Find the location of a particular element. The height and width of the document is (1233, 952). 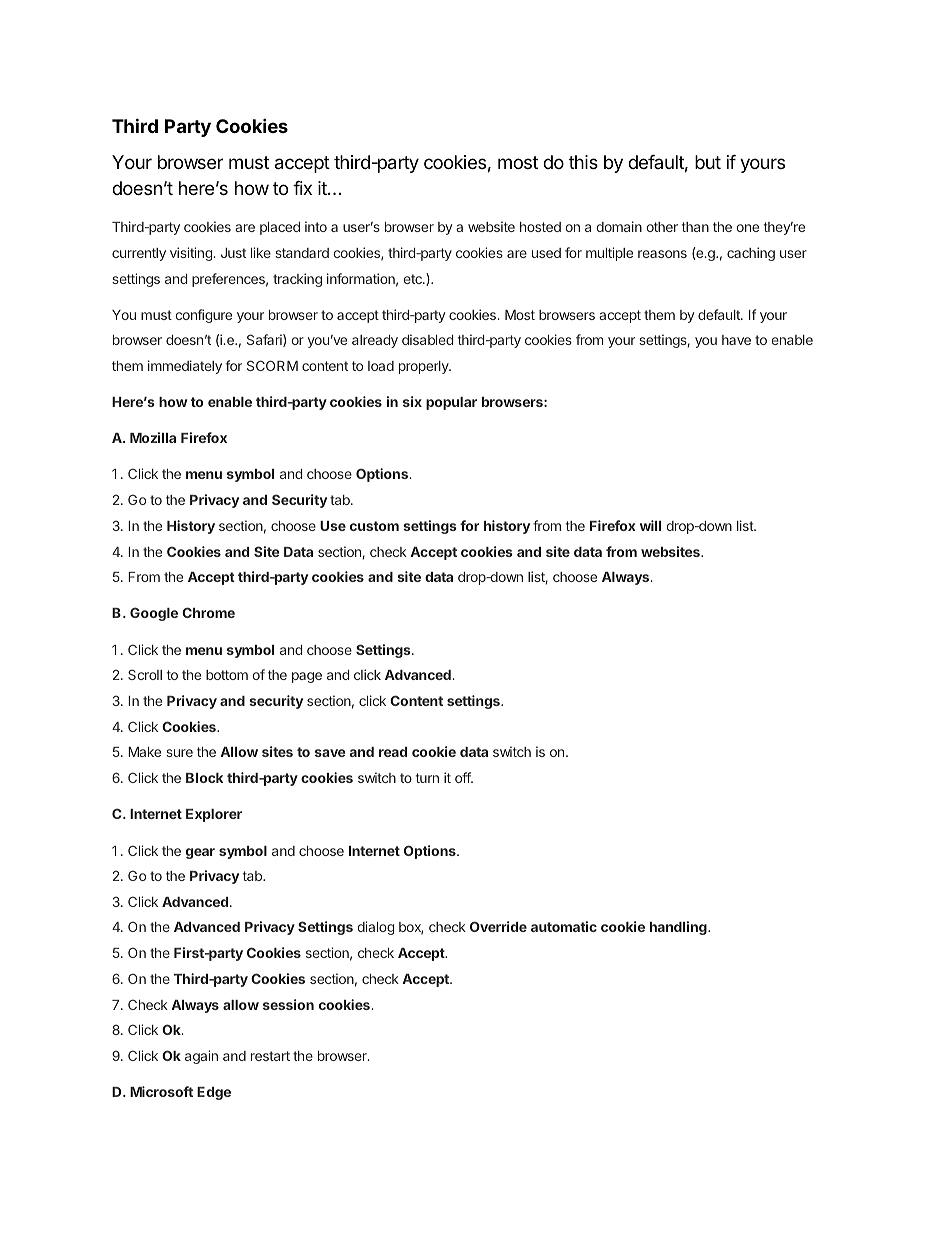

will is located at coordinates (650, 525).
